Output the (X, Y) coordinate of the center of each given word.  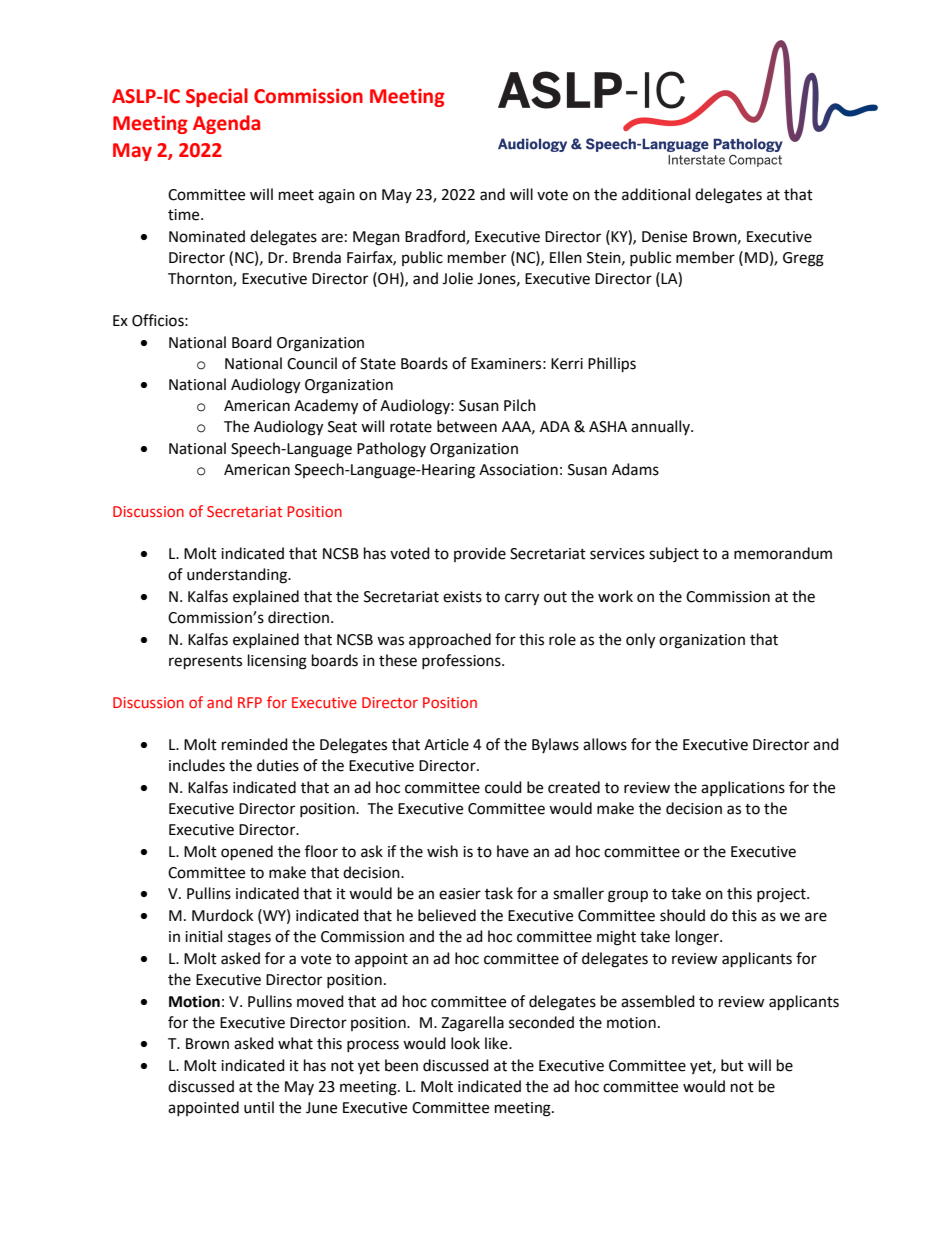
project (782, 895)
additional (656, 194)
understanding (238, 576)
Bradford (436, 237)
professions (462, 661)
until (259, 1107)
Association (518, 470)
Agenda (226, 124)
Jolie (457, 278)
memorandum (783, 553)
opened (247, 853)
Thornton (201, 279)
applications (743, 788)
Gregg (803, 259)
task (499, 893)
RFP (250, 702)
